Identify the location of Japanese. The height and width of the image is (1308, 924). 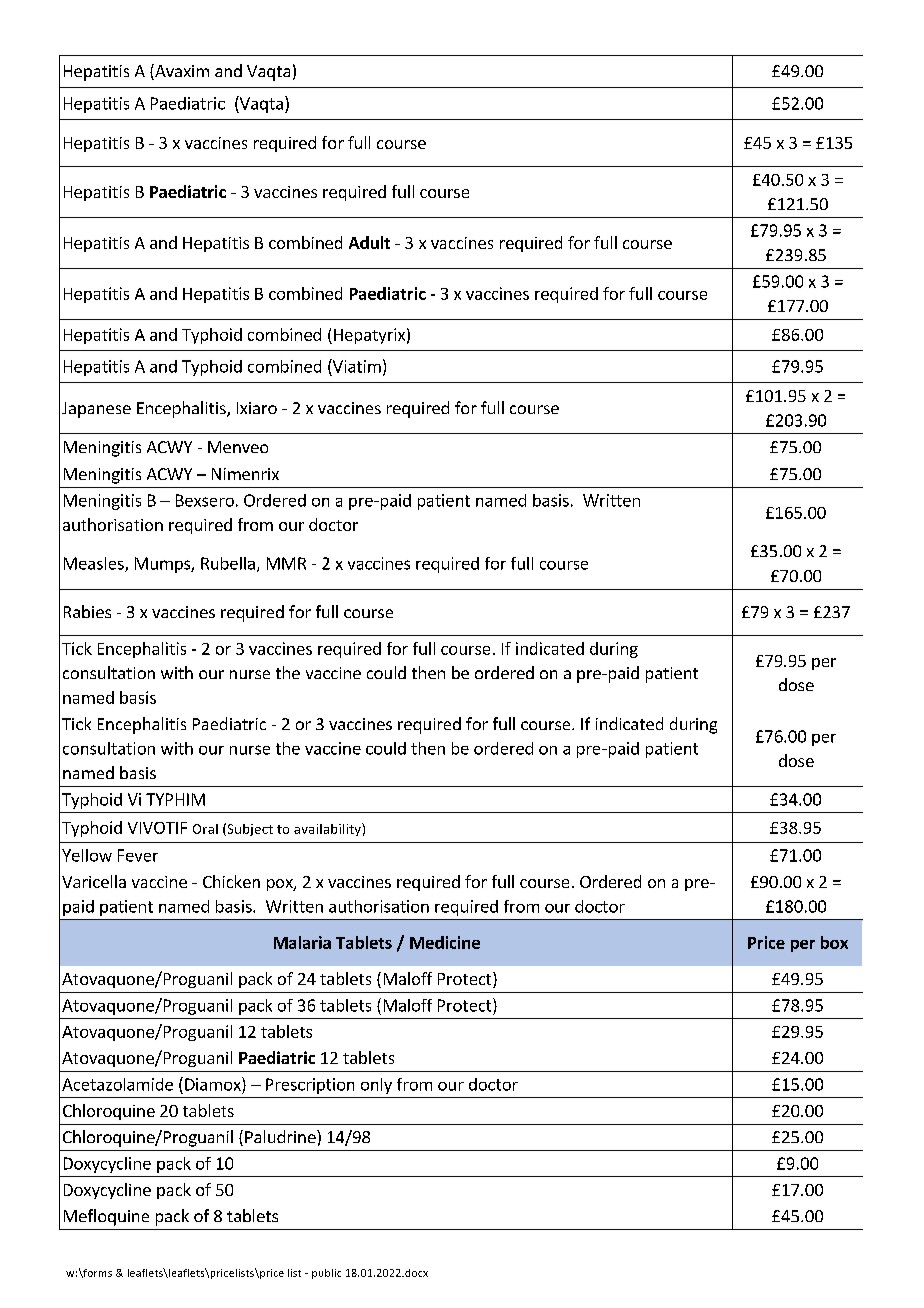
(96, 410).
